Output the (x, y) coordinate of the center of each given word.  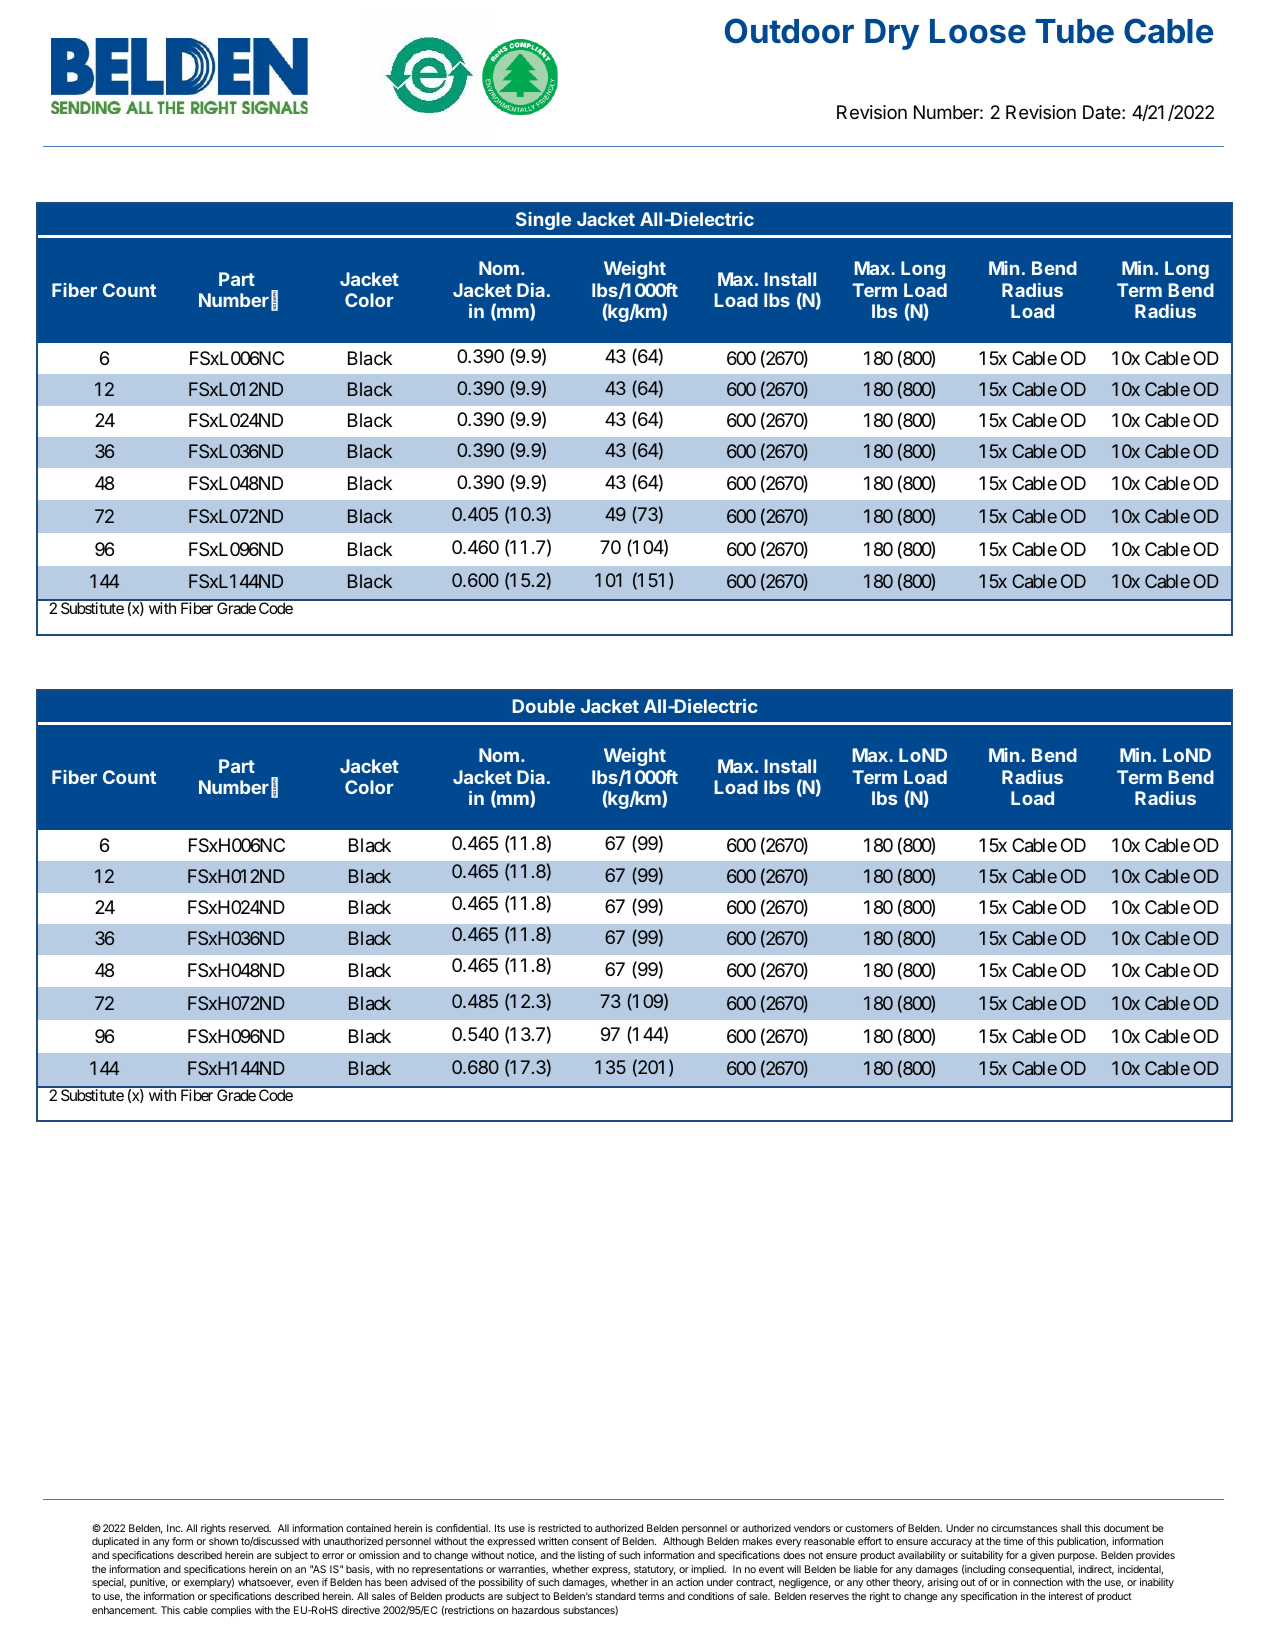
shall (1071, 1528)
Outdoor (789, 31)
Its (500, 1528)
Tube (1074, 31)
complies (231, 1611)
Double (544, 706)
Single (543, 221)
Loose (978, 31)
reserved (250, 1528)
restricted (559, 1528)
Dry (892, 34)
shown (223, 1541)
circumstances (1024, 1528)
